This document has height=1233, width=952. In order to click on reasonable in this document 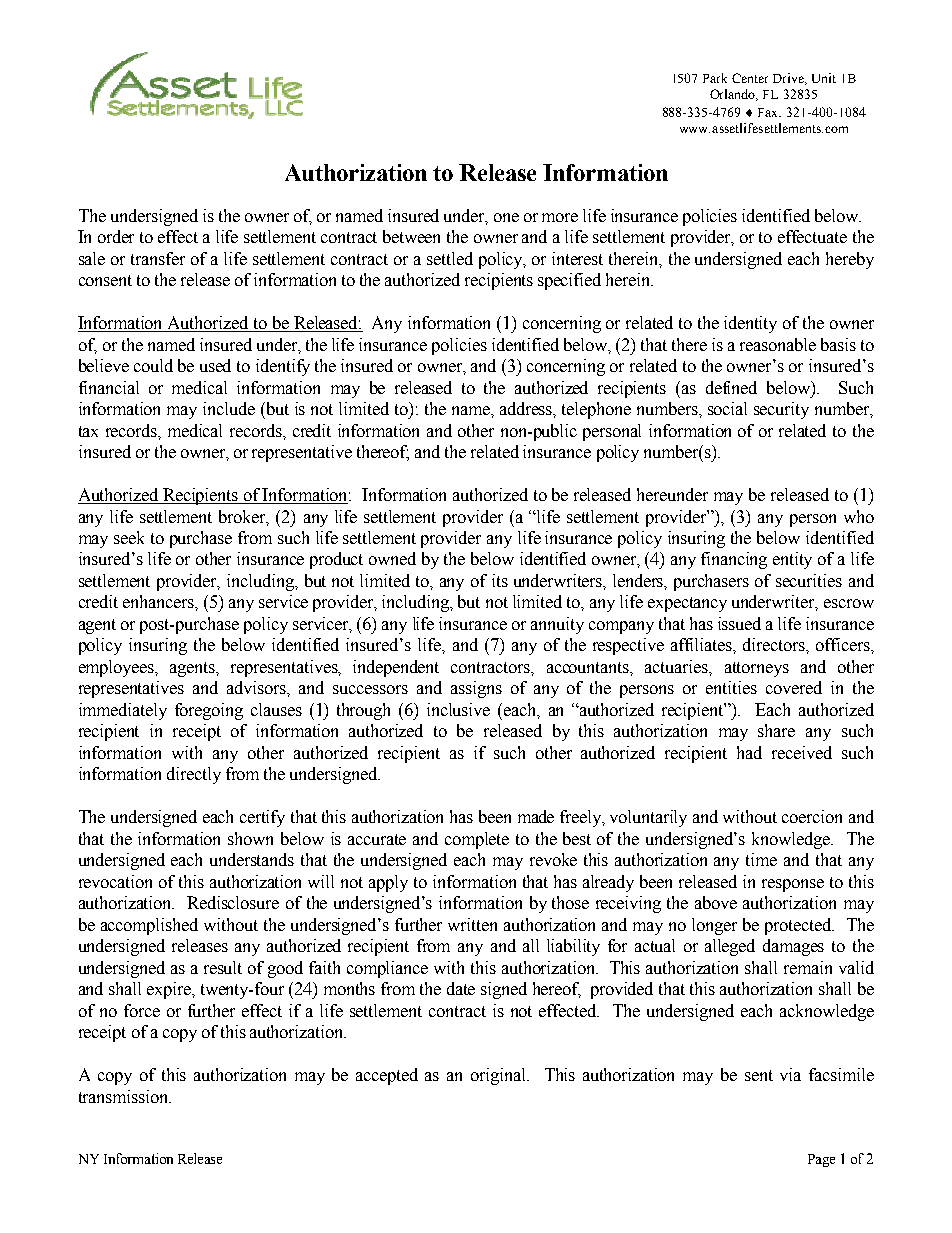, I will do `click(778, 344)`.
